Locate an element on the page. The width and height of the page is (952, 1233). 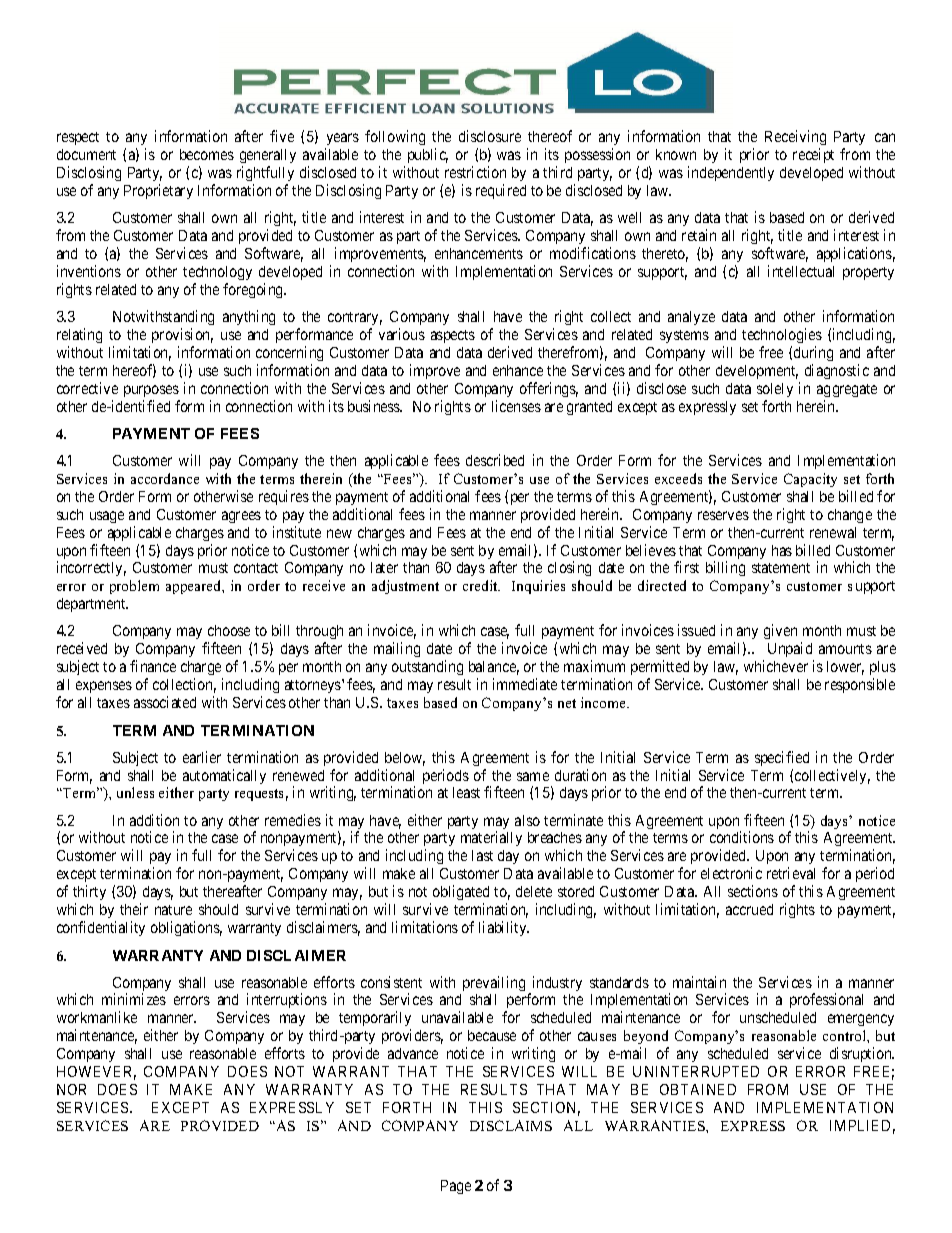
materially is located at coordinates (491, 838).
